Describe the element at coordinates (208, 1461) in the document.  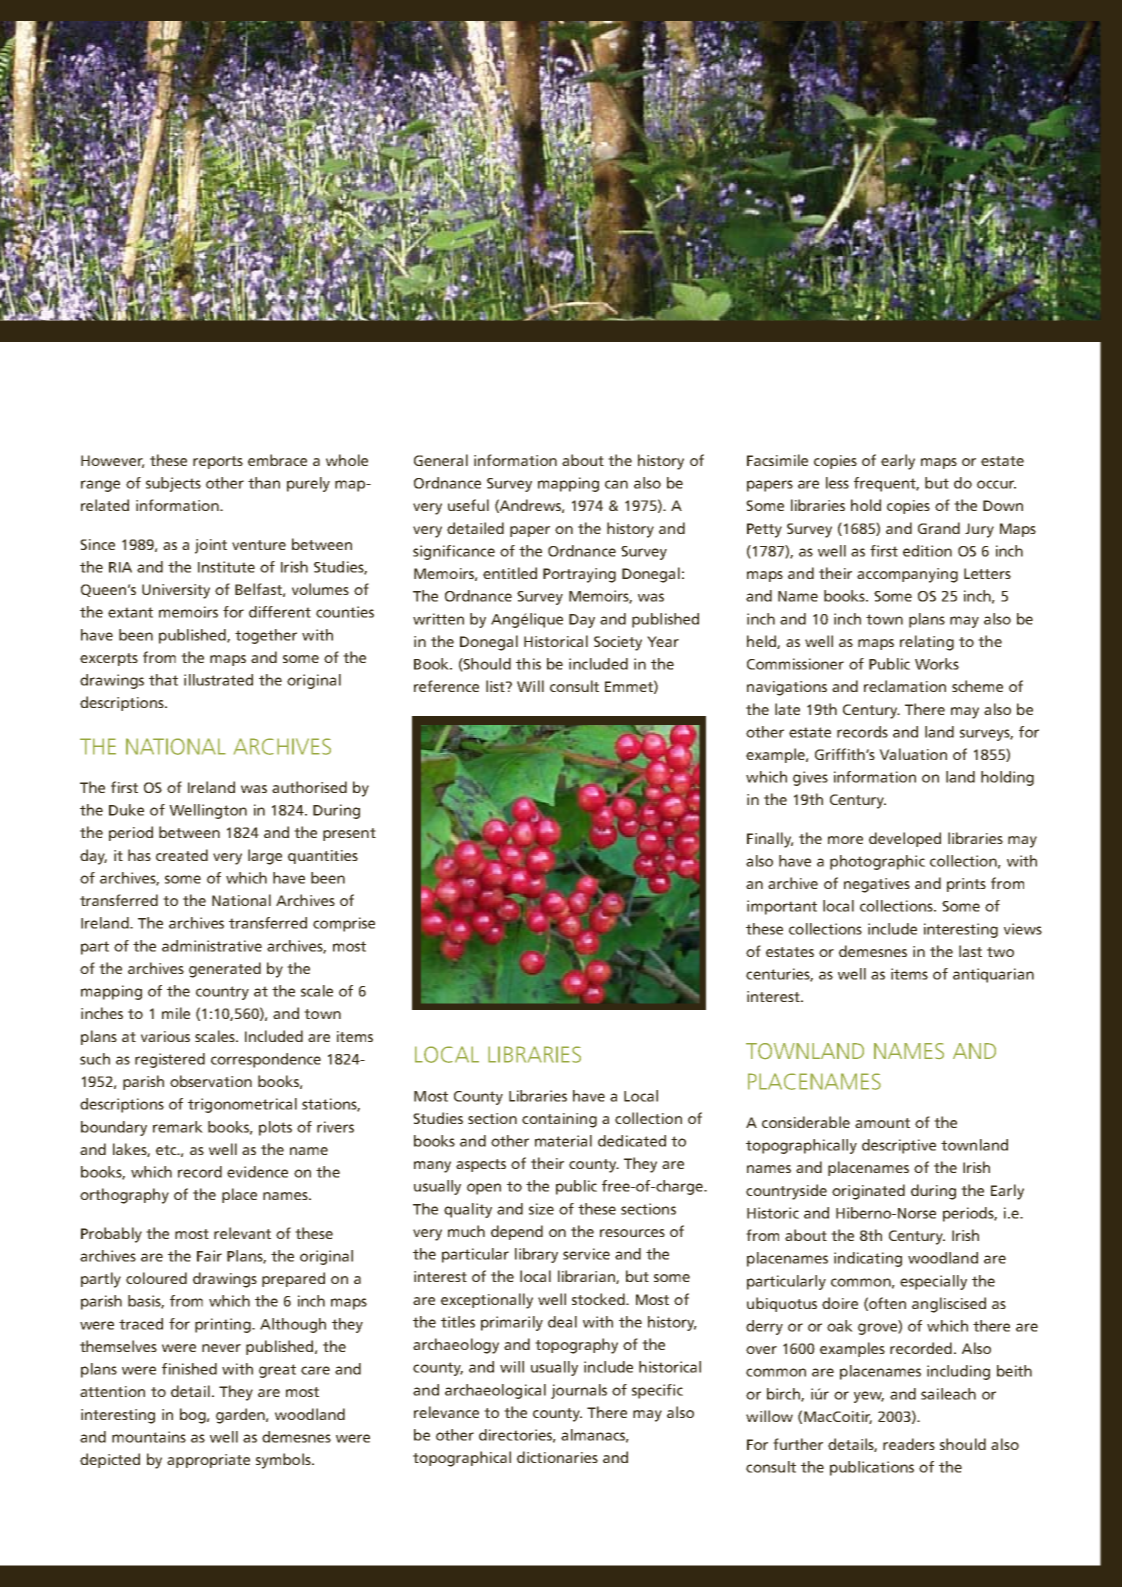
I see `appropriate` at that location.
